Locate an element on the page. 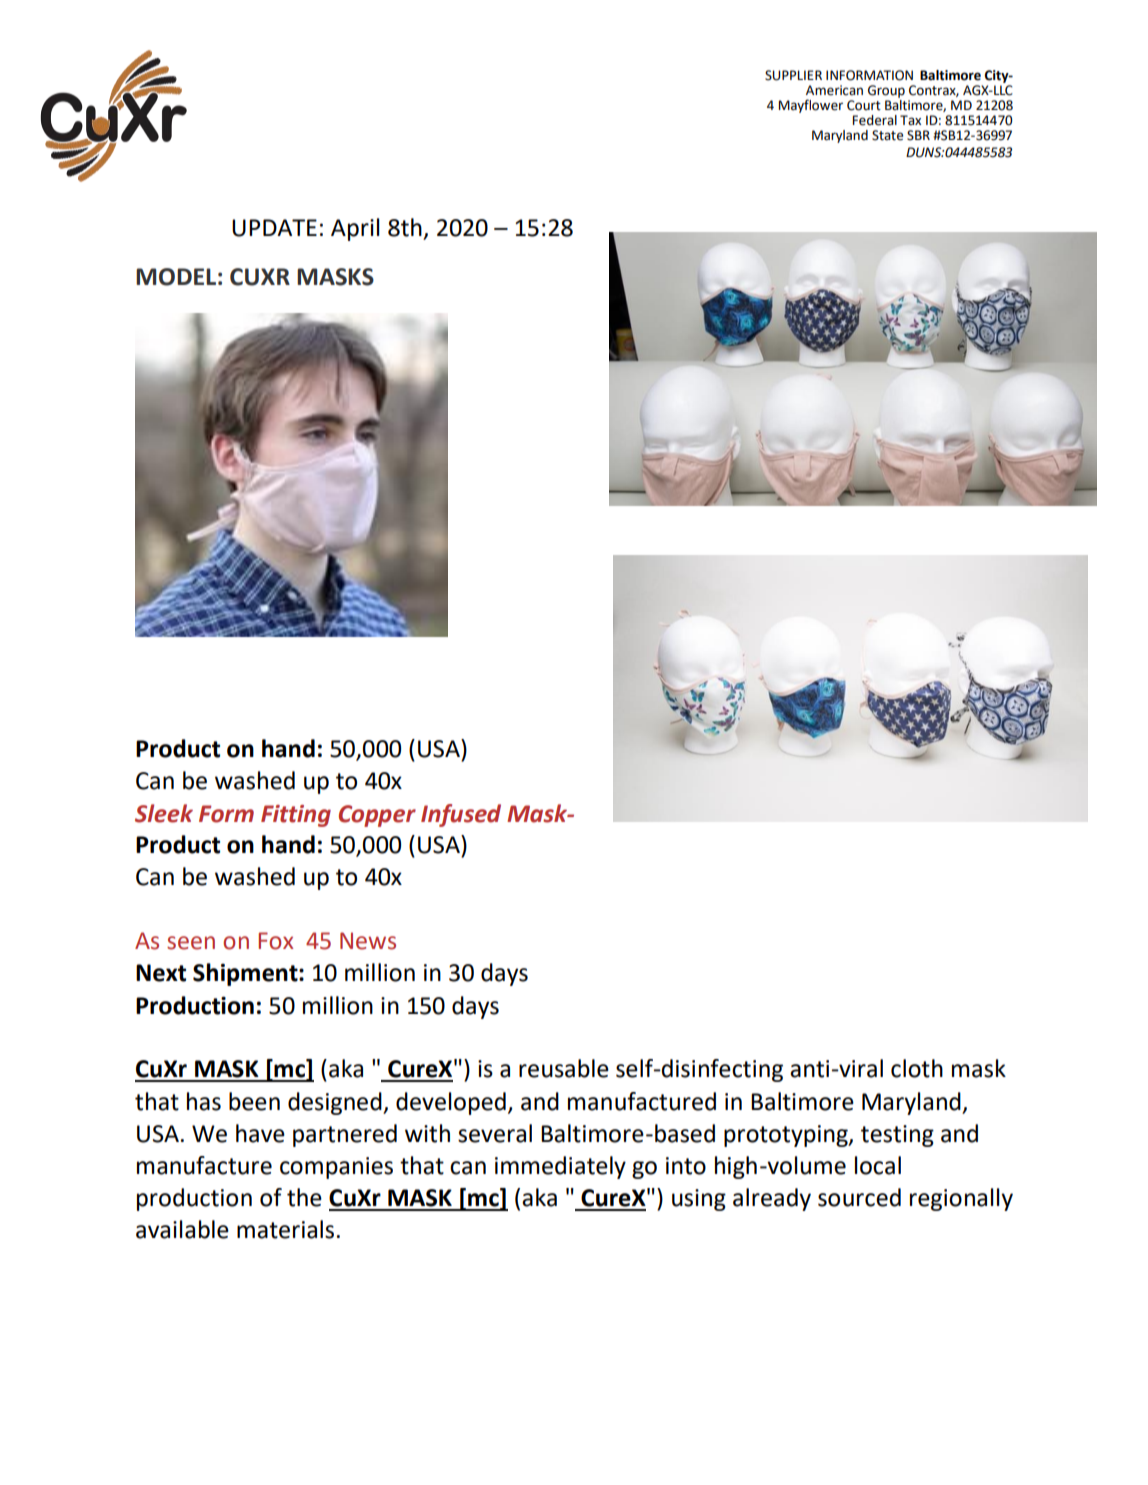 Image resolution: width=1148 pixels, height=1485 pixels. Court is located at coordinates (864, 105).
